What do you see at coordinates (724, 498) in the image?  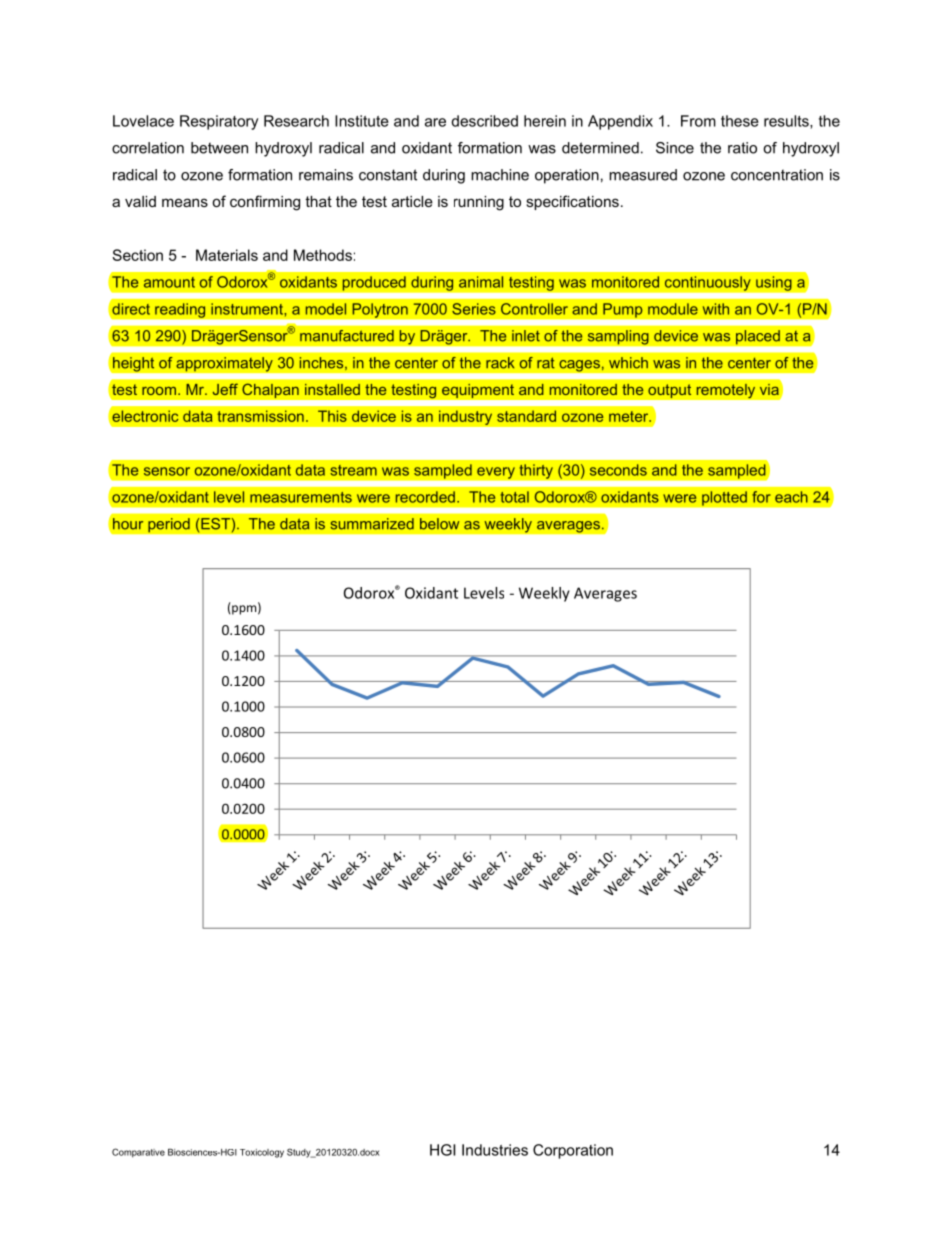 I see `plotted` at bounding box center [724, 498].
